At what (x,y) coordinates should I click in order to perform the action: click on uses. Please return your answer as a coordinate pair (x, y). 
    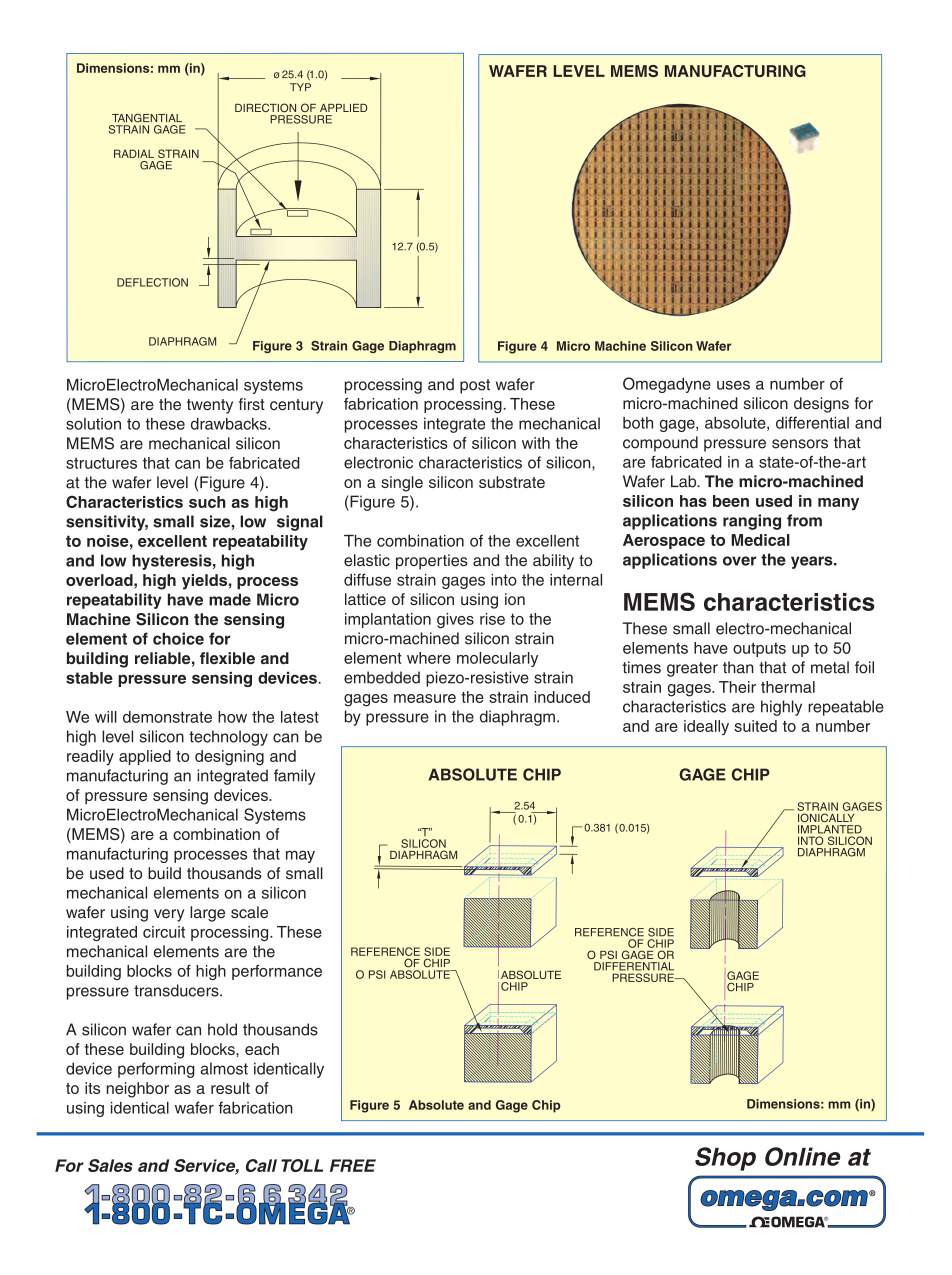
    Looking at the image, I should click on (733, 385).
